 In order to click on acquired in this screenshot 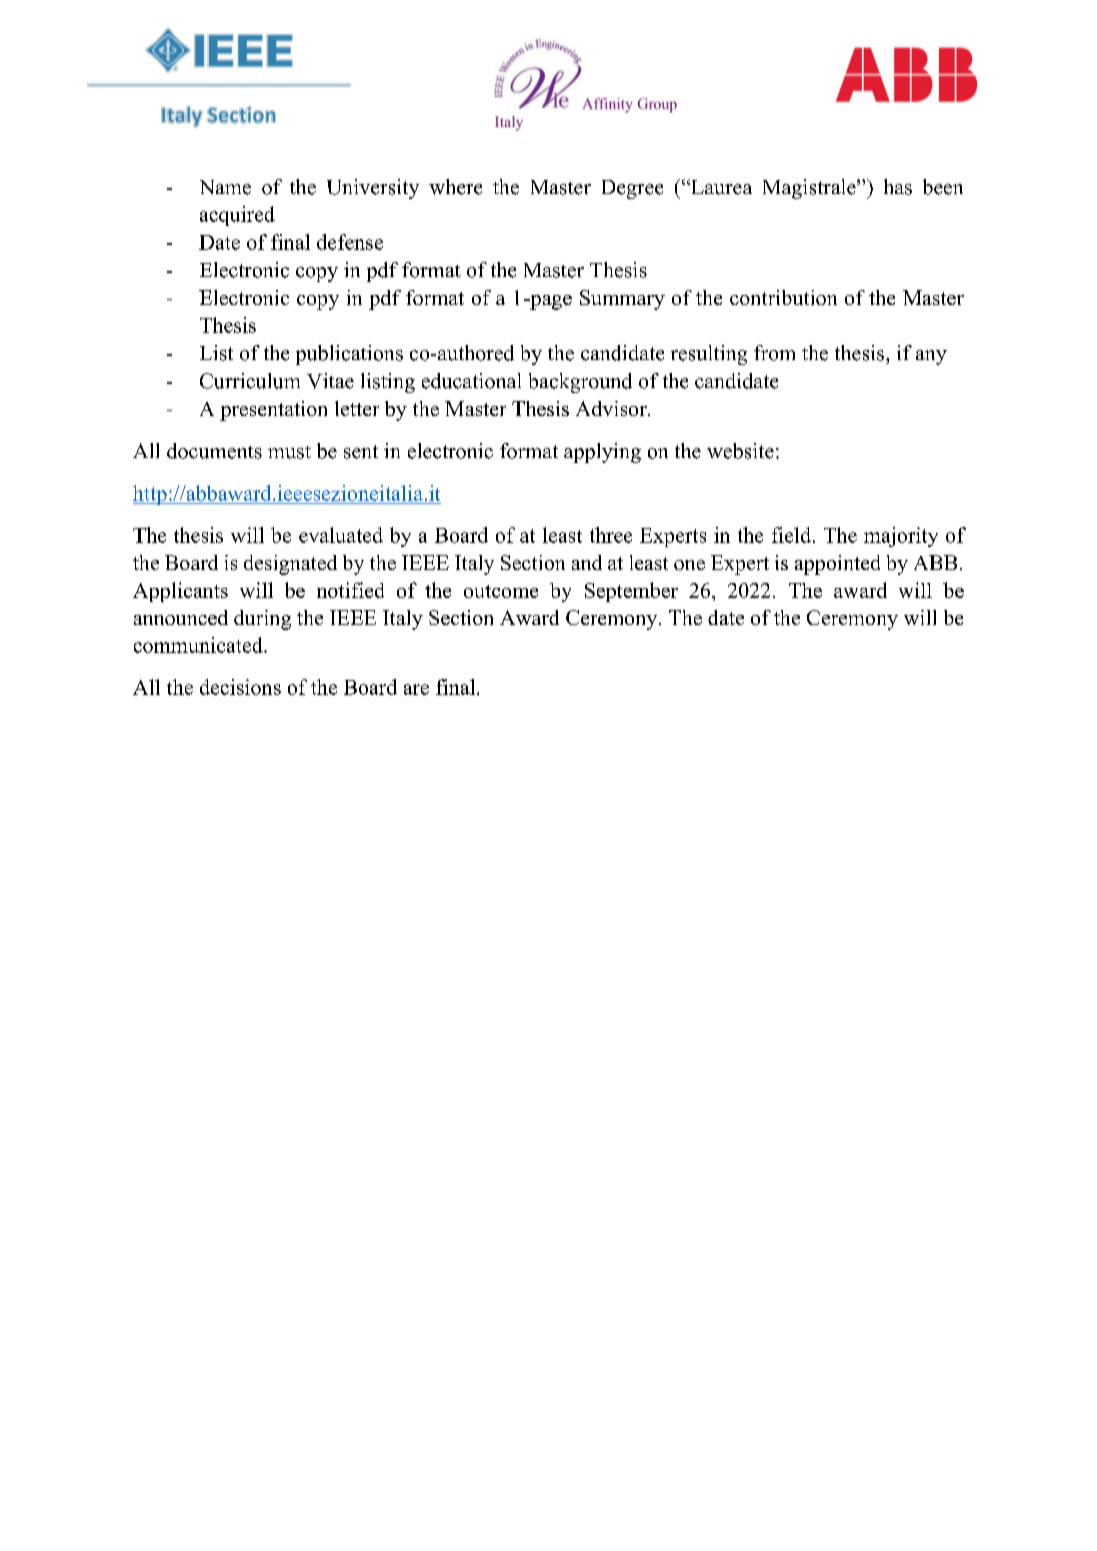, I will do `click(237, 216)`.
